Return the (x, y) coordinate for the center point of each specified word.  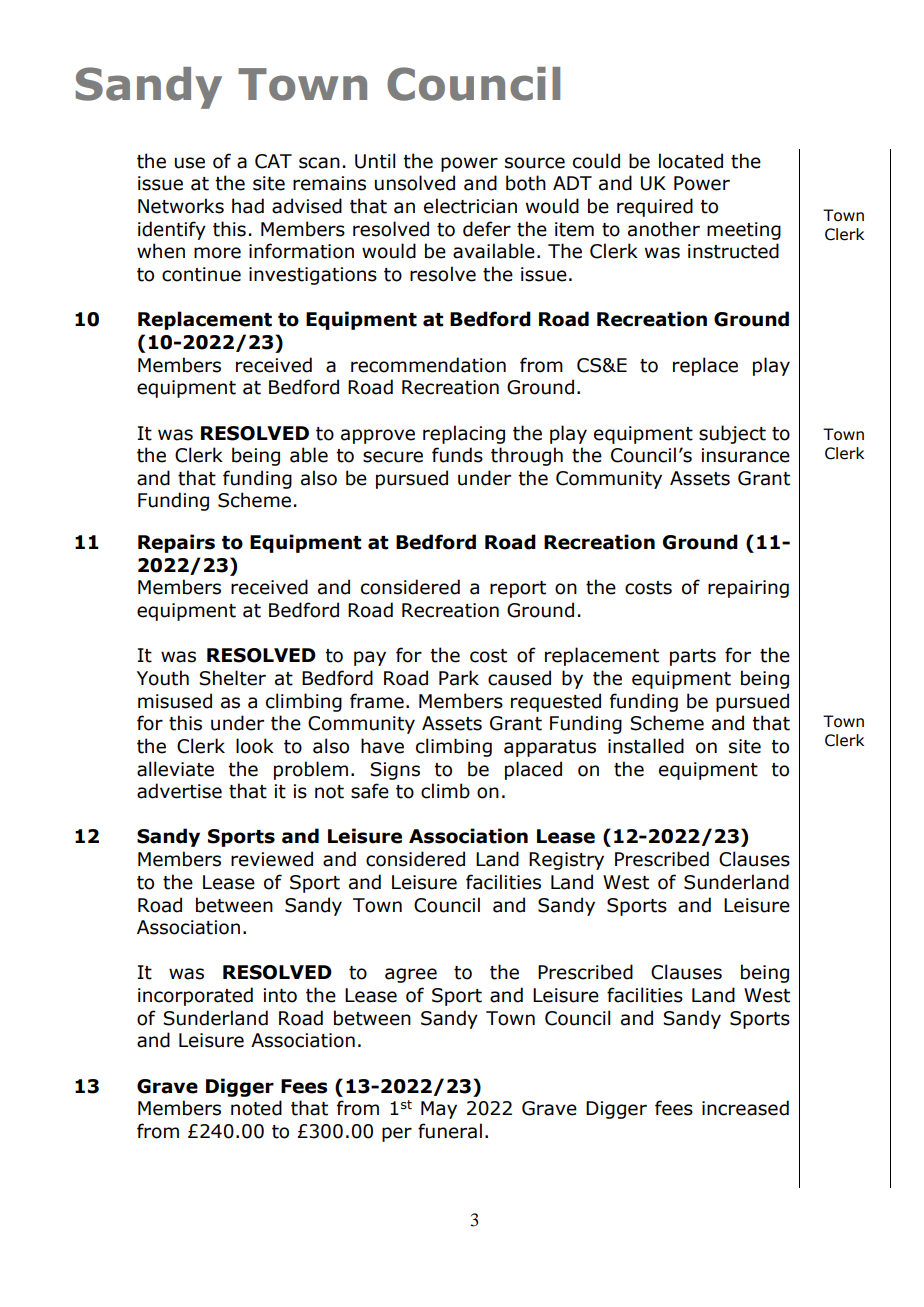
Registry (566, 861)
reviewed (272, 859)
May (439, 1110)
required (655, 207)
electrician (470, 206)
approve (378, 436)
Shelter (232, 678)
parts (693, 657)
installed (646, 746)
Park (459, 678)
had (248, 206)
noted (256, 1108)
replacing (464, 434)
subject (732, 434)
